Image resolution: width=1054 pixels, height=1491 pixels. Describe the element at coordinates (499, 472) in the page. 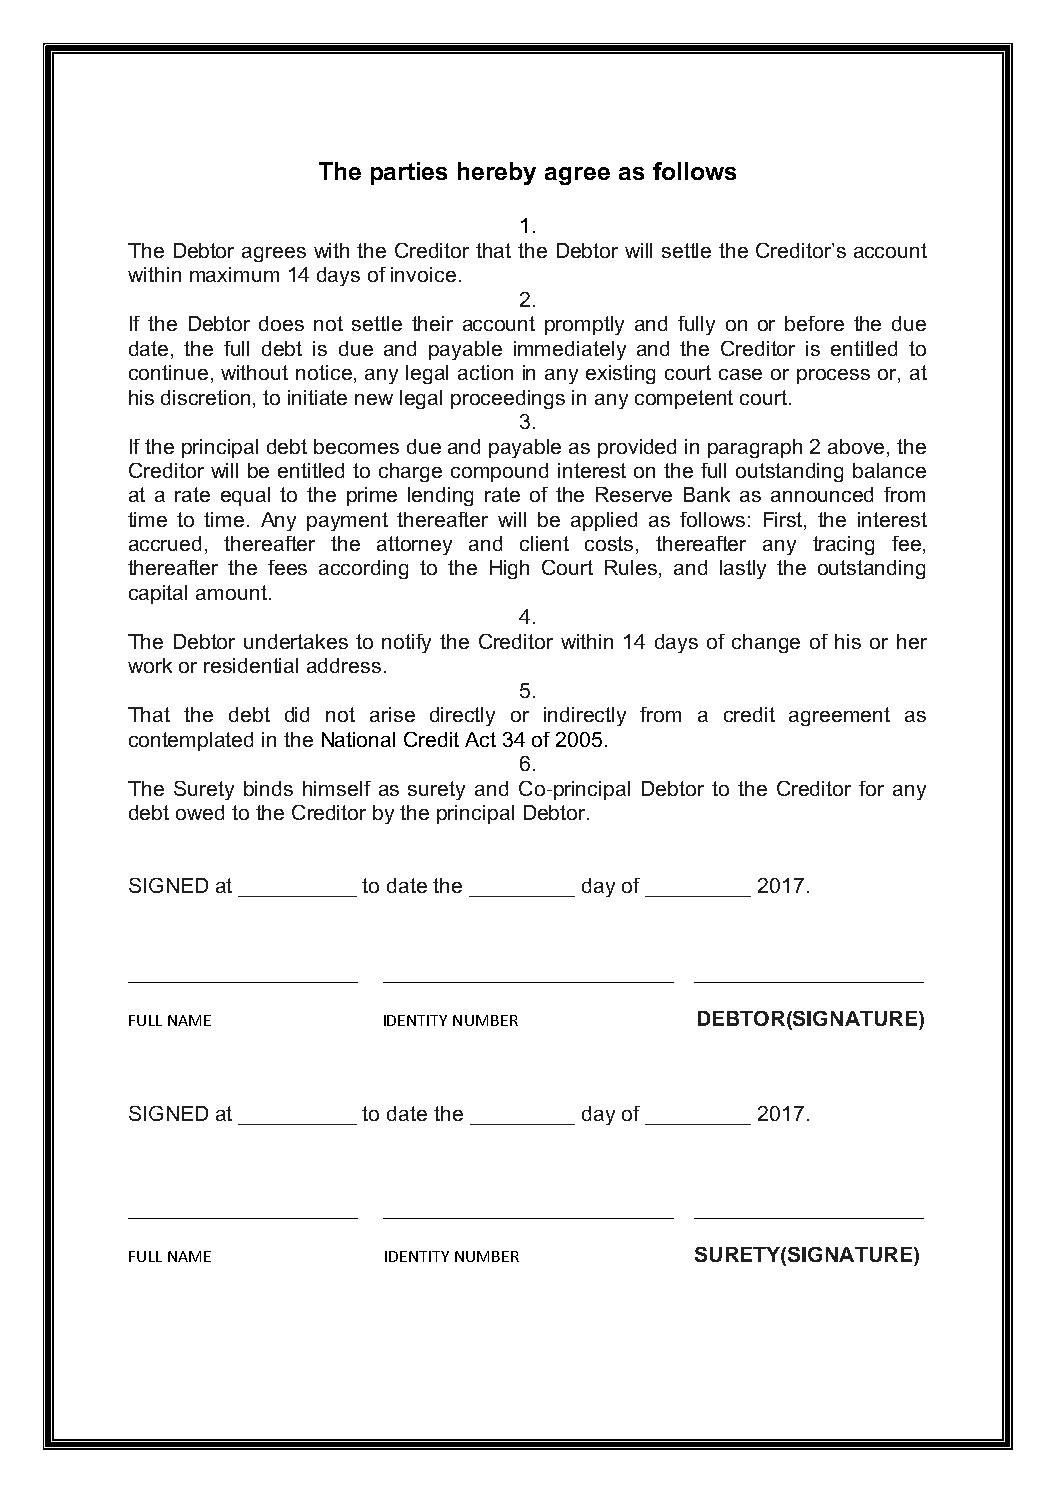

I see `compound` at that location.
